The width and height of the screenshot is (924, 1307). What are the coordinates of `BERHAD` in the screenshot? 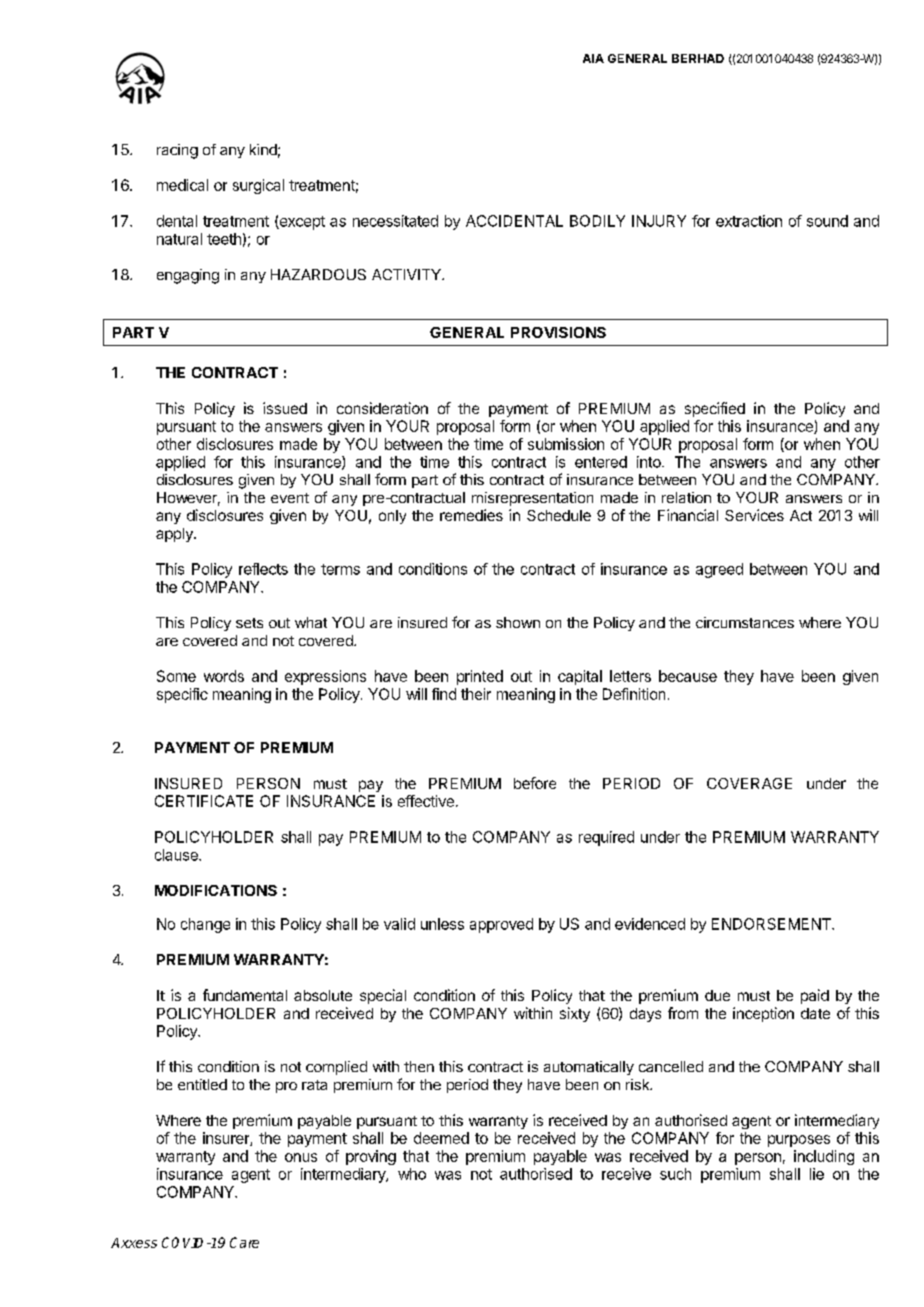 It's located at (698, 58).
